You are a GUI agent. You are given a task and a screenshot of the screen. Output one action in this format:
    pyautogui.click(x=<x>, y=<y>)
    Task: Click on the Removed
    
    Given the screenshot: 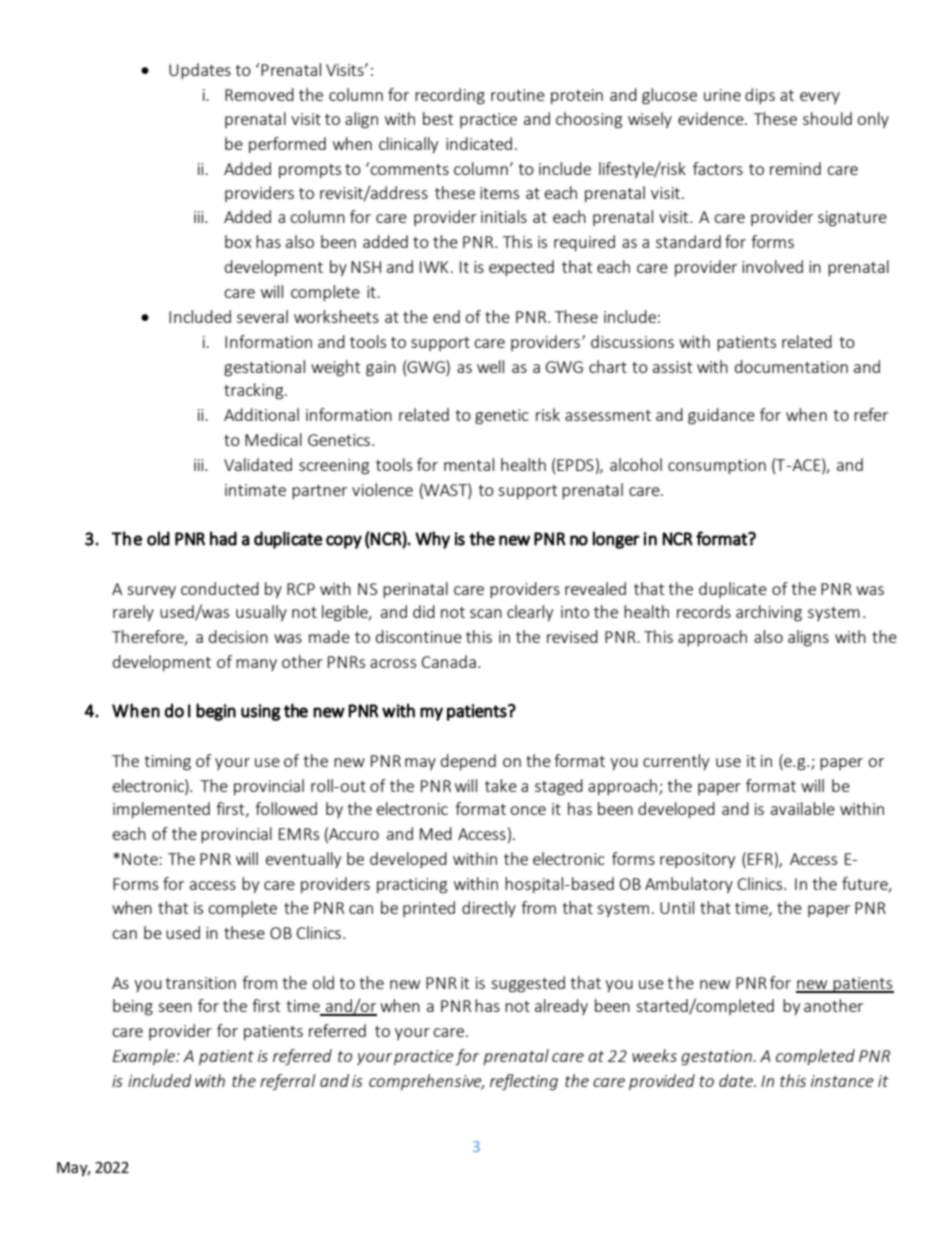 What is the action you would take?
    pyautogui.click(x=259, y=94)
